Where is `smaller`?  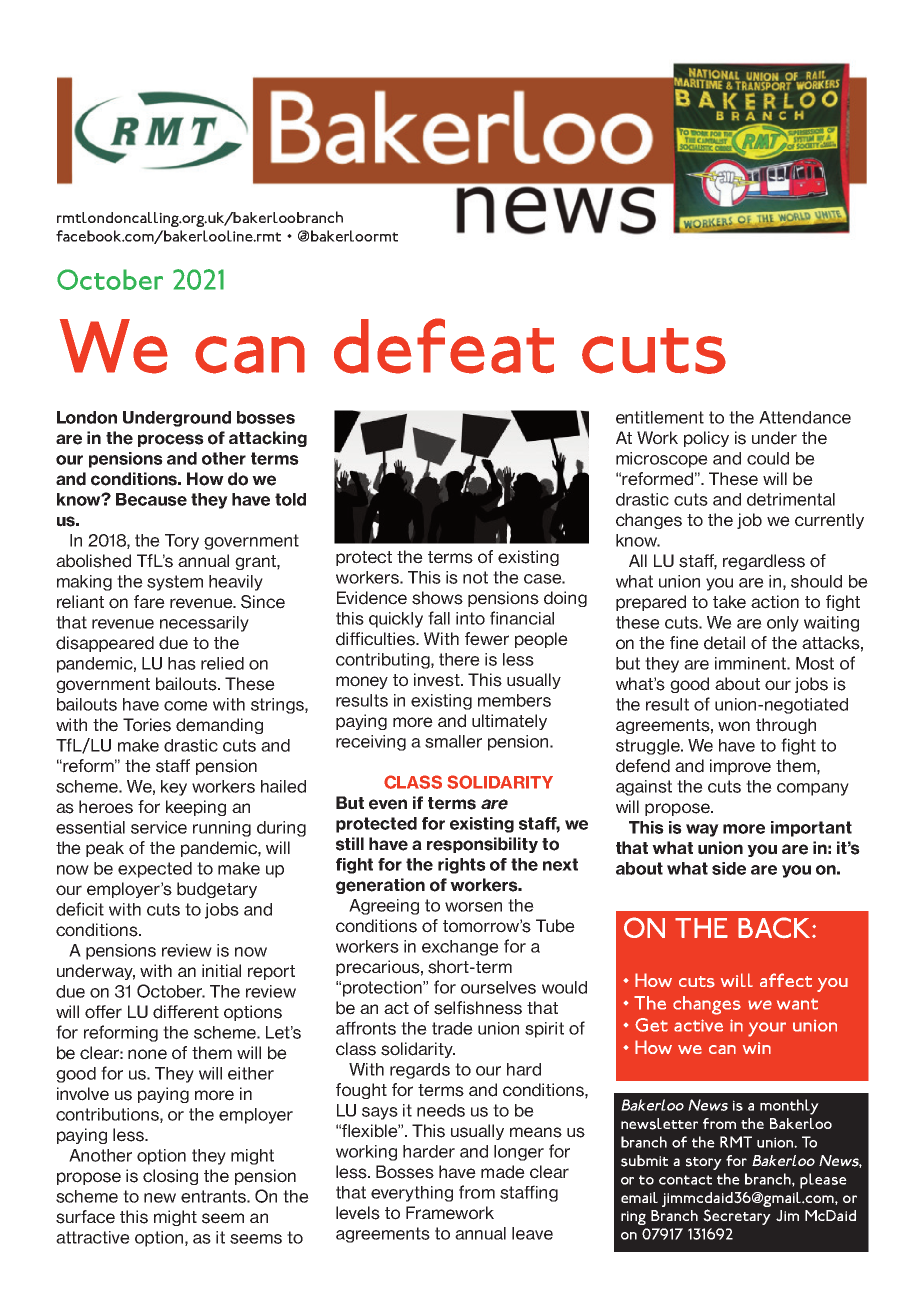 smaller is located at coordinates (453, 741).
